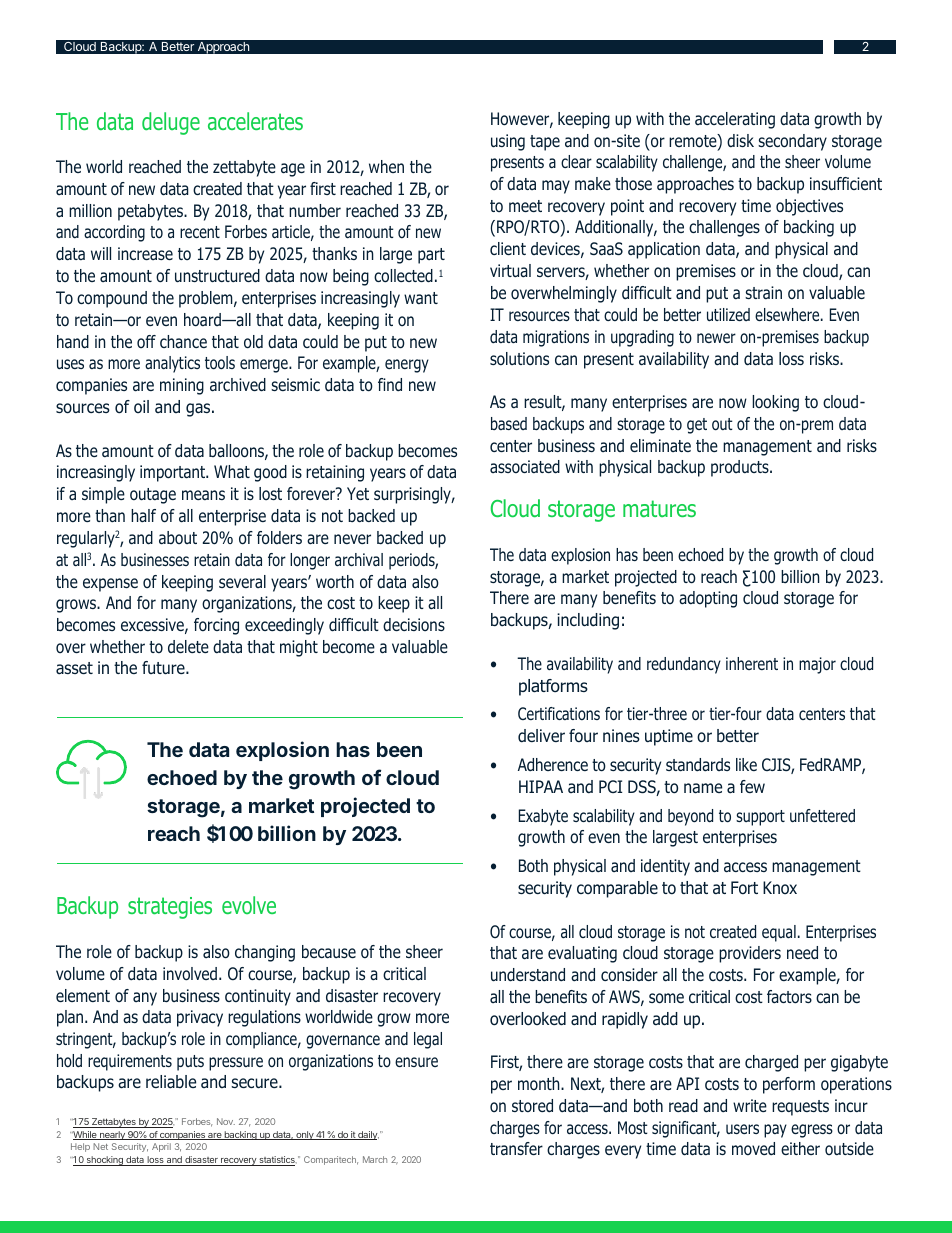  What do you see at coordinates (171, 123) in the screenshot?
I see `deluge` at bounding box center [171, 123].
